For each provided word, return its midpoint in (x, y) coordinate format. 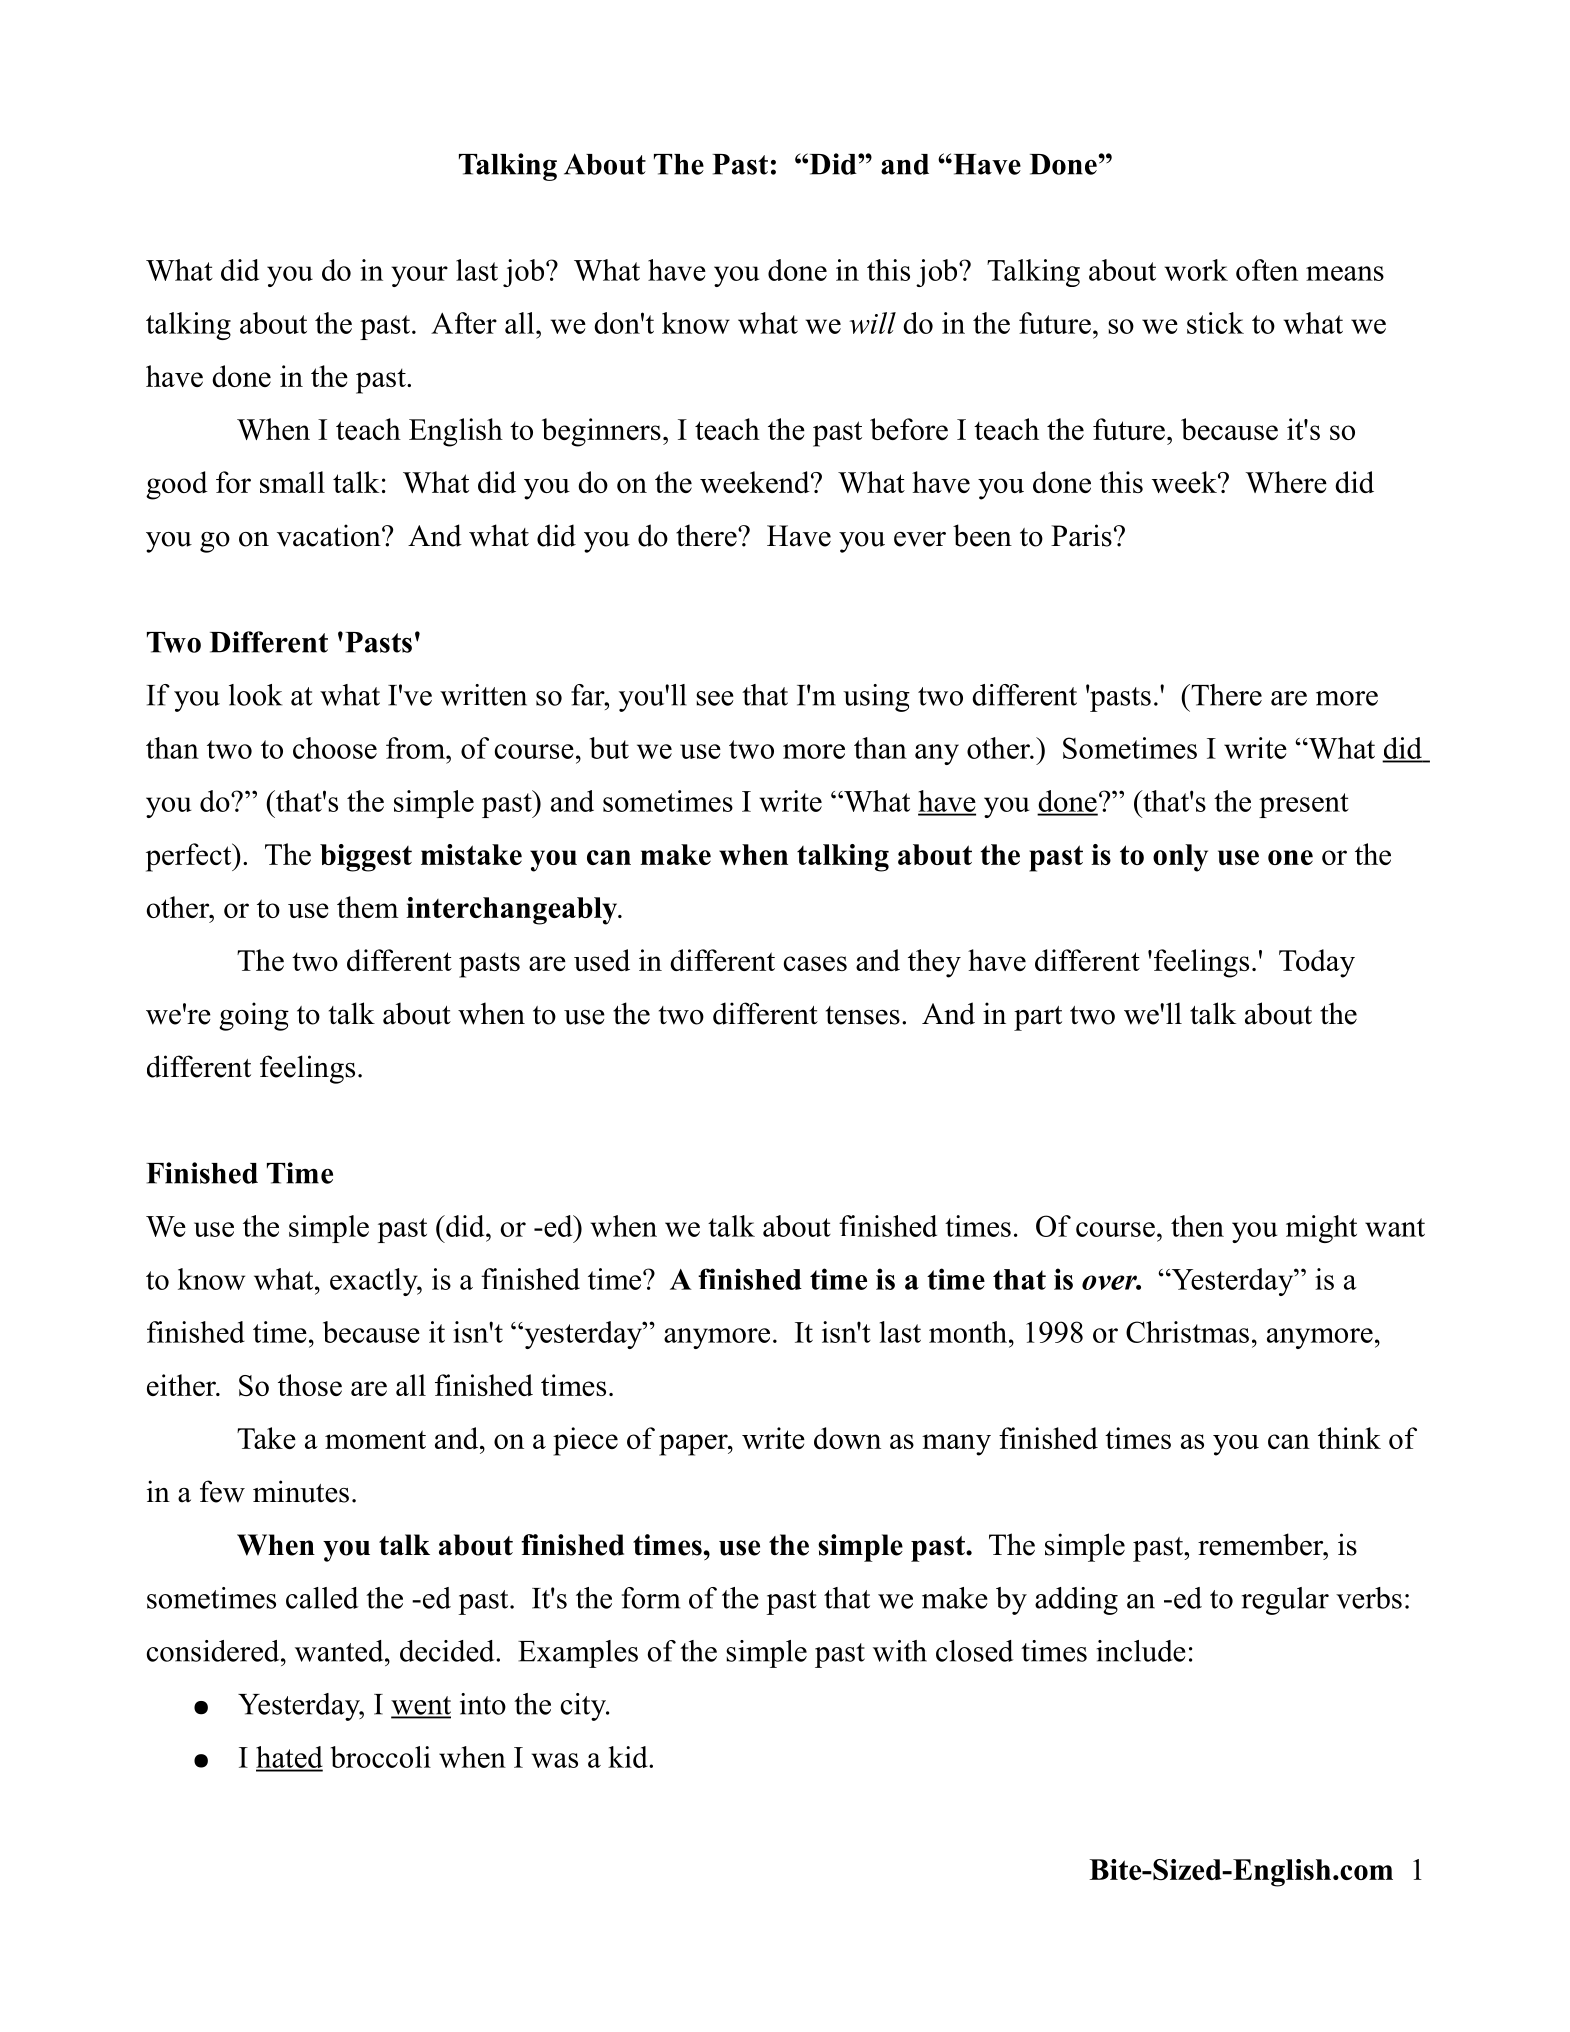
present (1304, 805)
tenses (863, 1015)
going (254, 1016)
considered (214, 1651)
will (872, 323)
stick (1215, 323)
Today (1317, 963)
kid (629, 1757)
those (310, 1385)
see (714, 698)
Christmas (1187, 1332)
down (847, 1438)
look (255, 695)
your (419, 276)
